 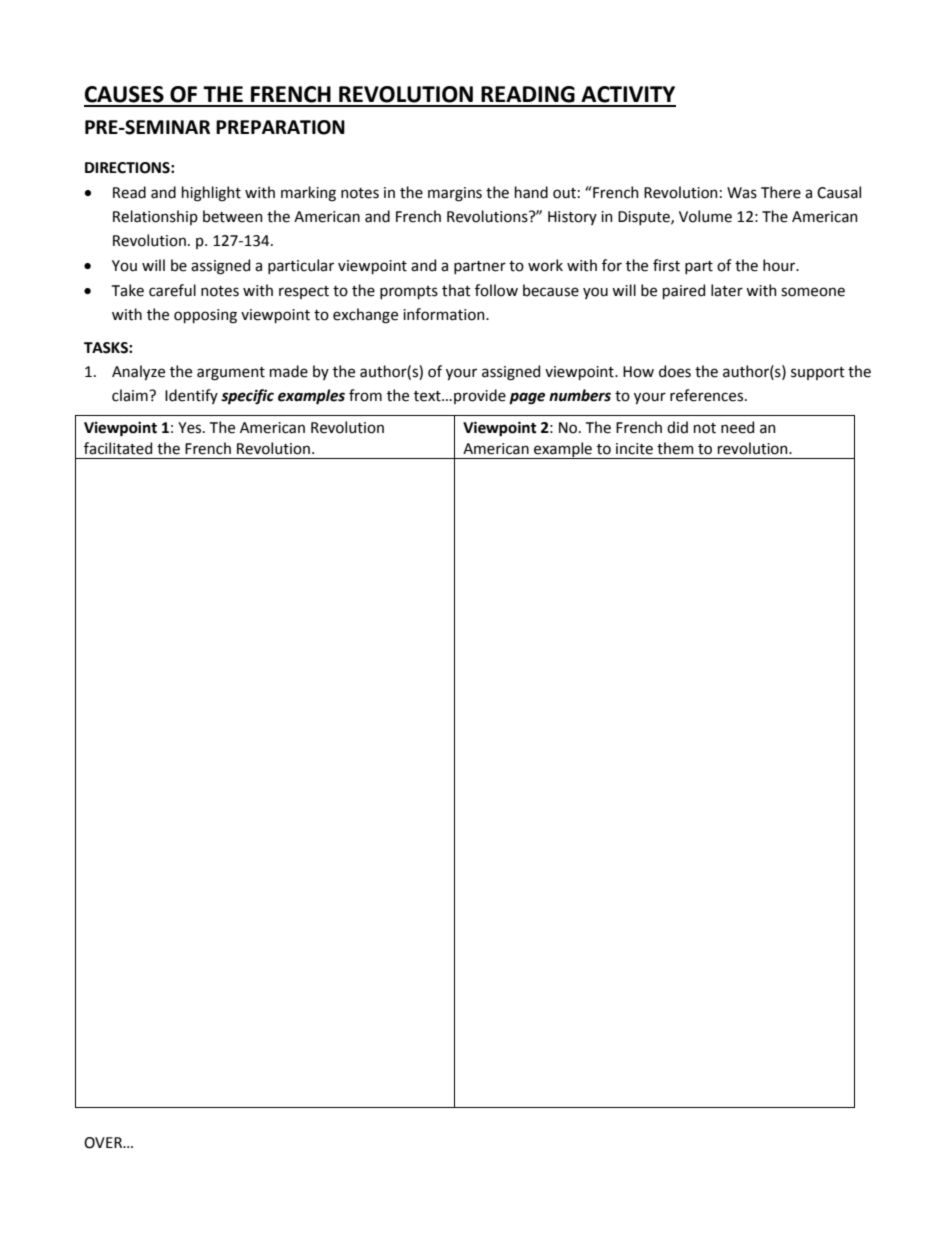 What do you see at coordinates (742, 193) in the screenshot?
I see `Was` at bounding box center [742, 193].
